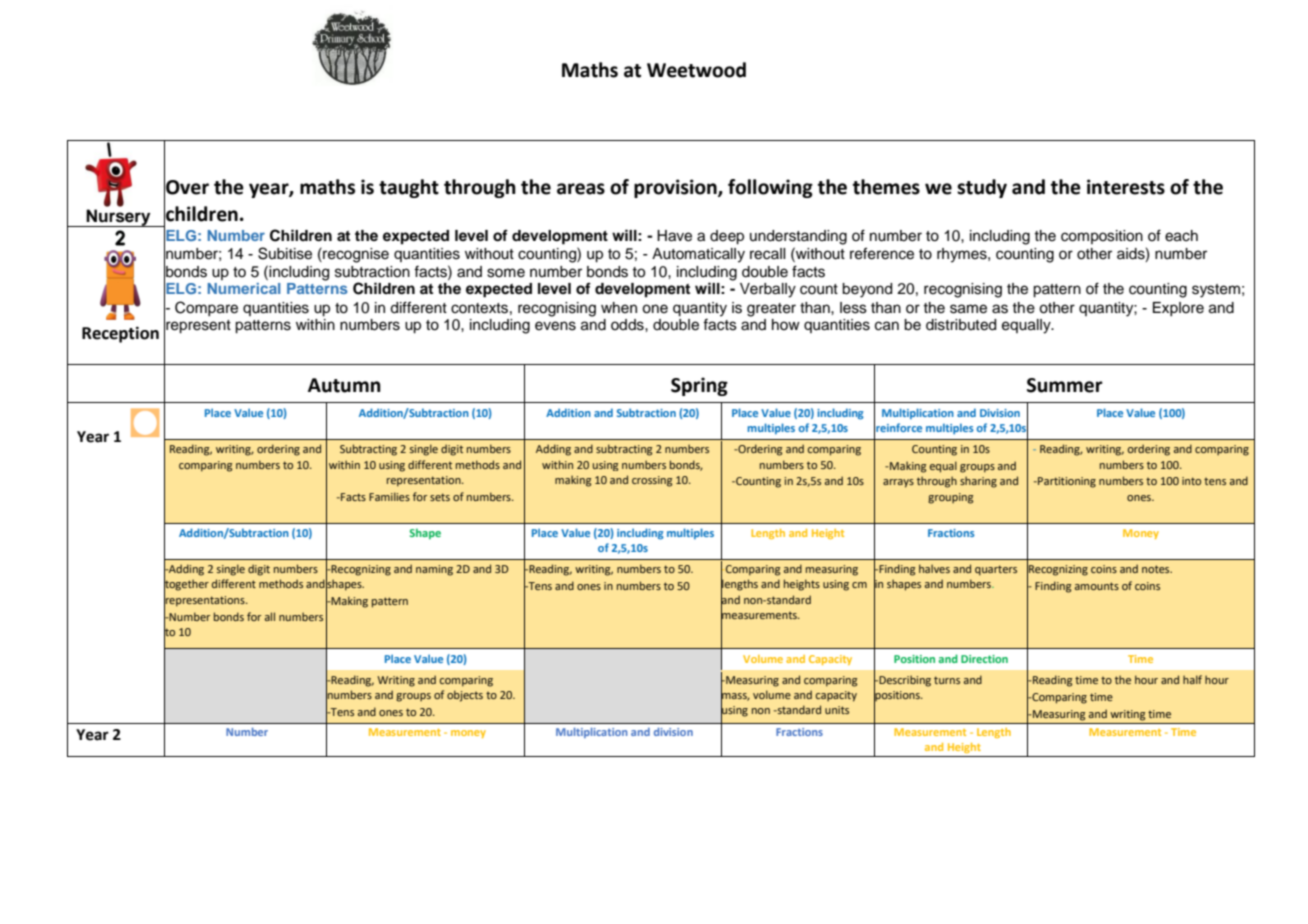 The height and width of the screenshot is (924, 1308). Describe the element at coordinates (652, 481) in the screenshot. I see `crossing` at that location.
